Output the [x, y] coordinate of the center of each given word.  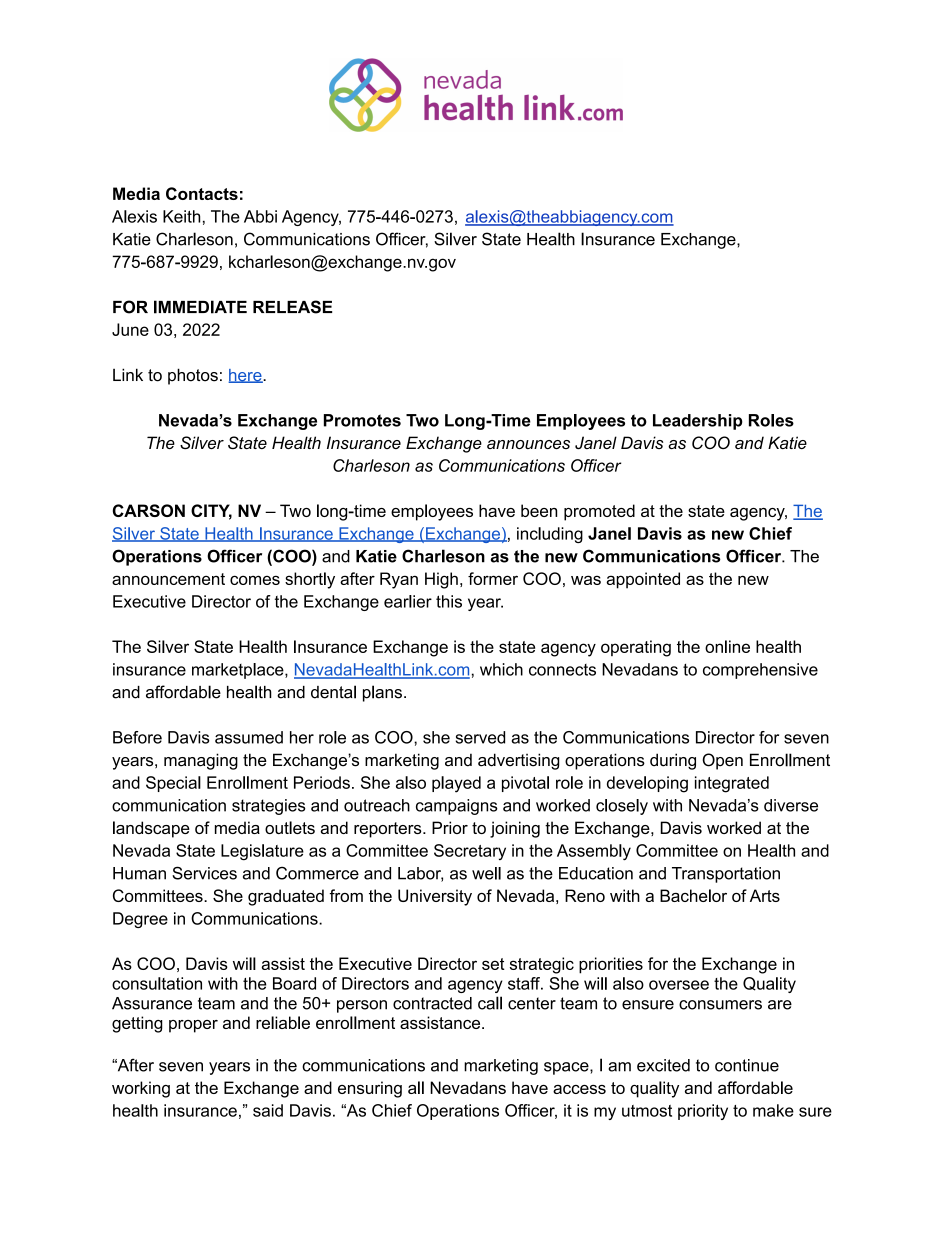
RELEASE [292, 307]
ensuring [370, 1089]
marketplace [239, 671]
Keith [181, 216]
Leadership [698, 422]
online [727, 646]
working [141, 1089]
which [501, 669]
